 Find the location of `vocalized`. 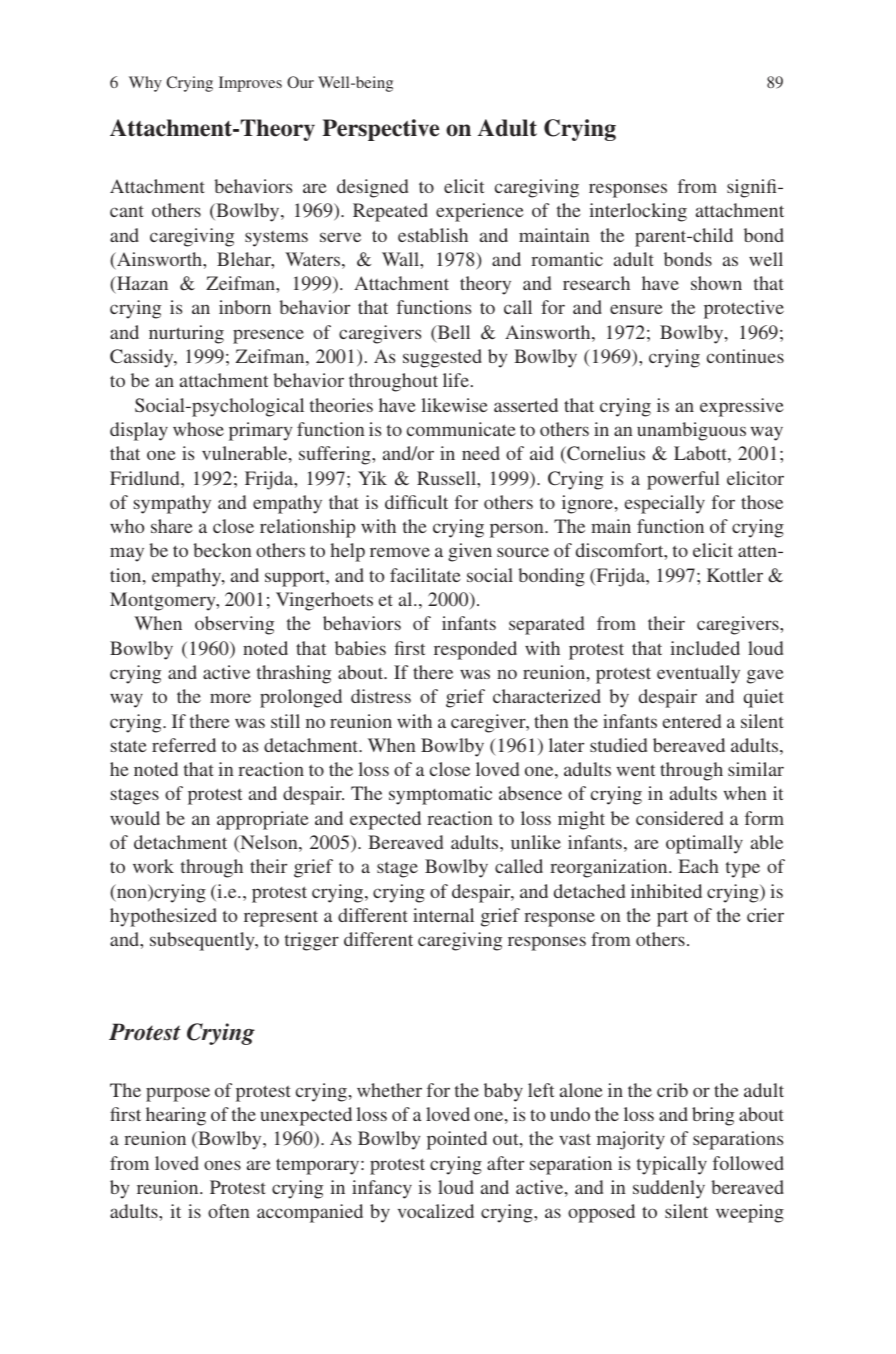

vocalized is located at coordinates (436, 1211).
